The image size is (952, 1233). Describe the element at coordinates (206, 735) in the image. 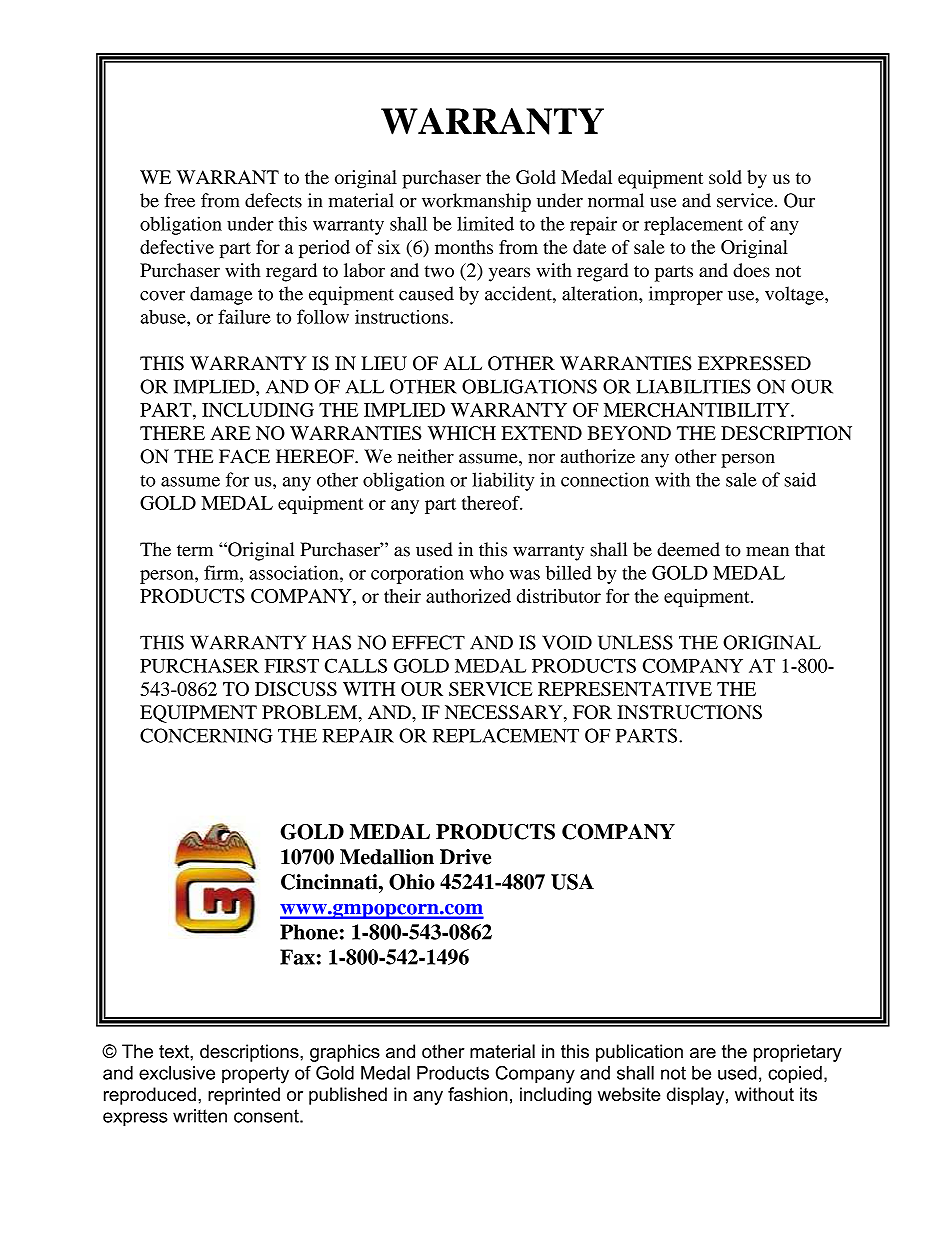

I see `CONCERNING` at that location.
